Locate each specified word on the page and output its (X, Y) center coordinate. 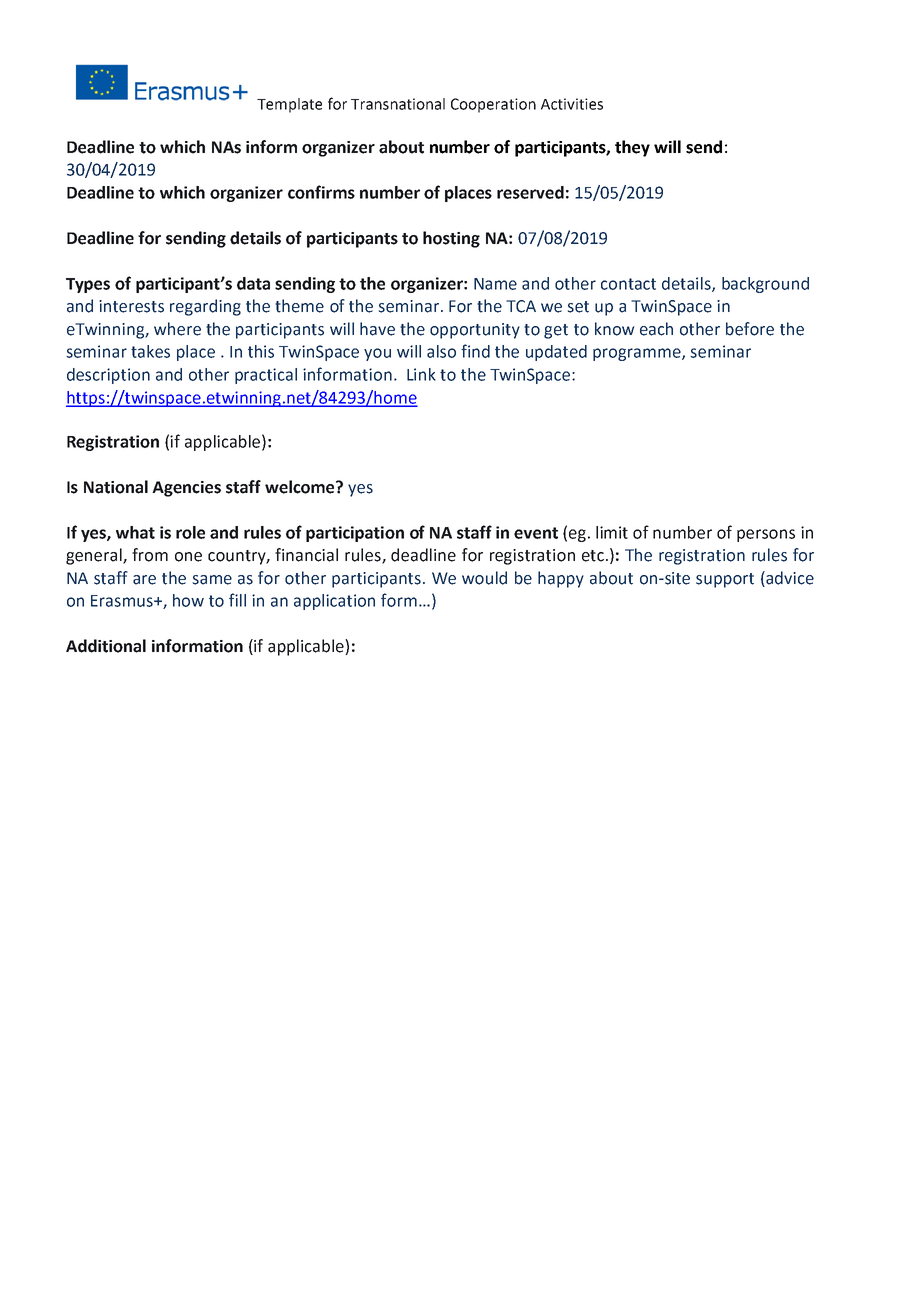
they (632, 148)
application (334, 602)
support (725, 580)
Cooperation (493, 105)
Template (289, 105)
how (188, 600)
